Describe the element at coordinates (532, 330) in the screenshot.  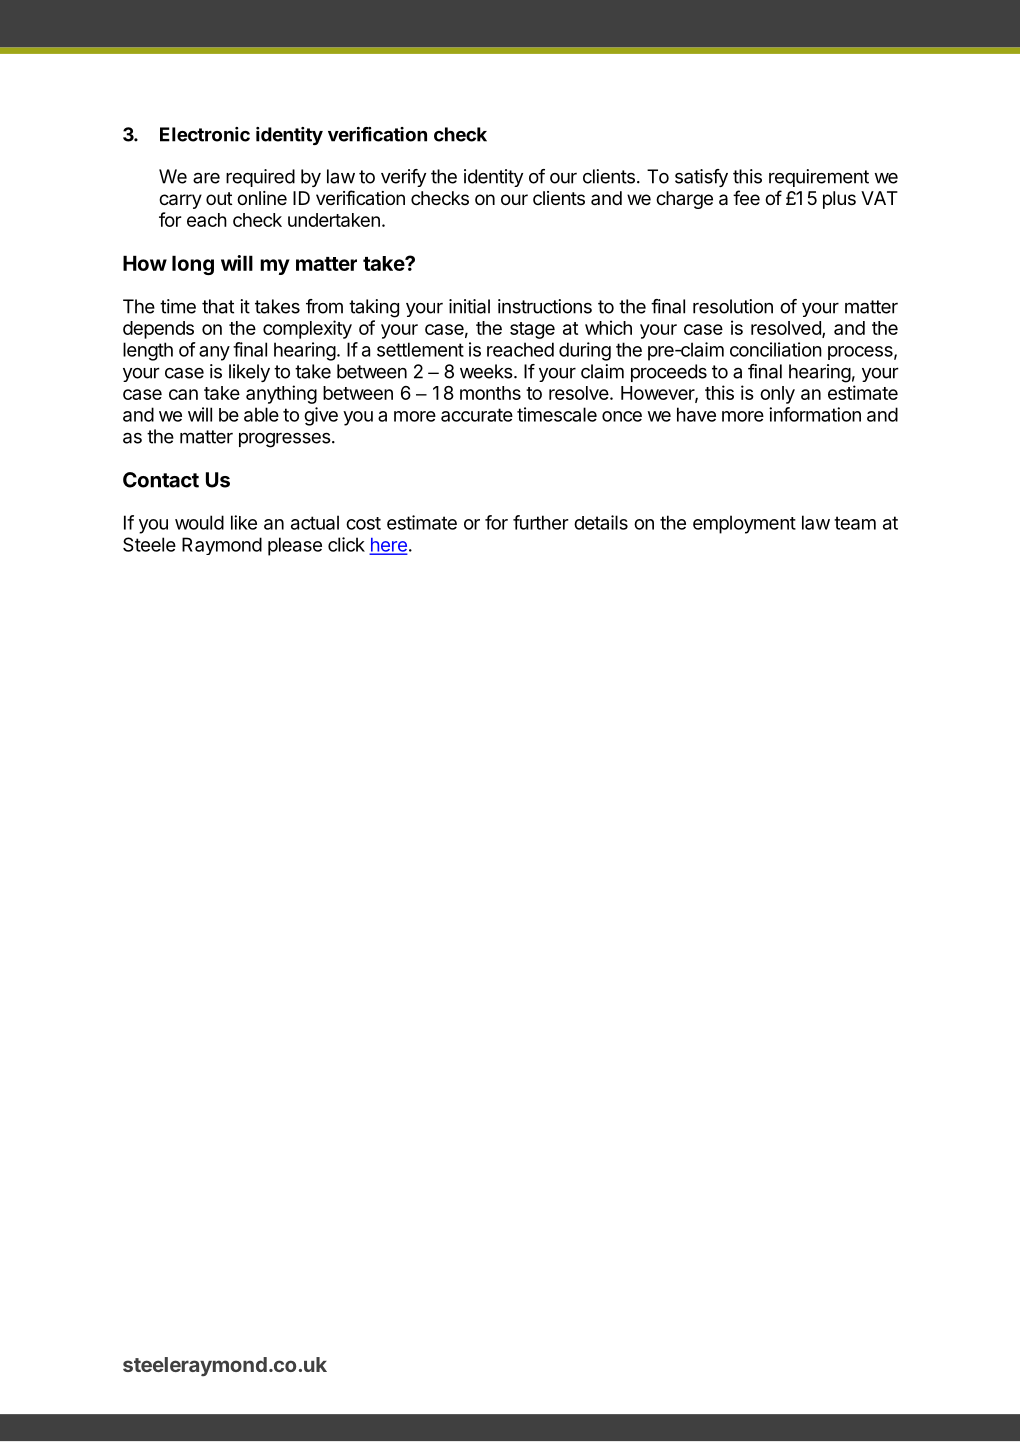
I see `stage` at that location.
